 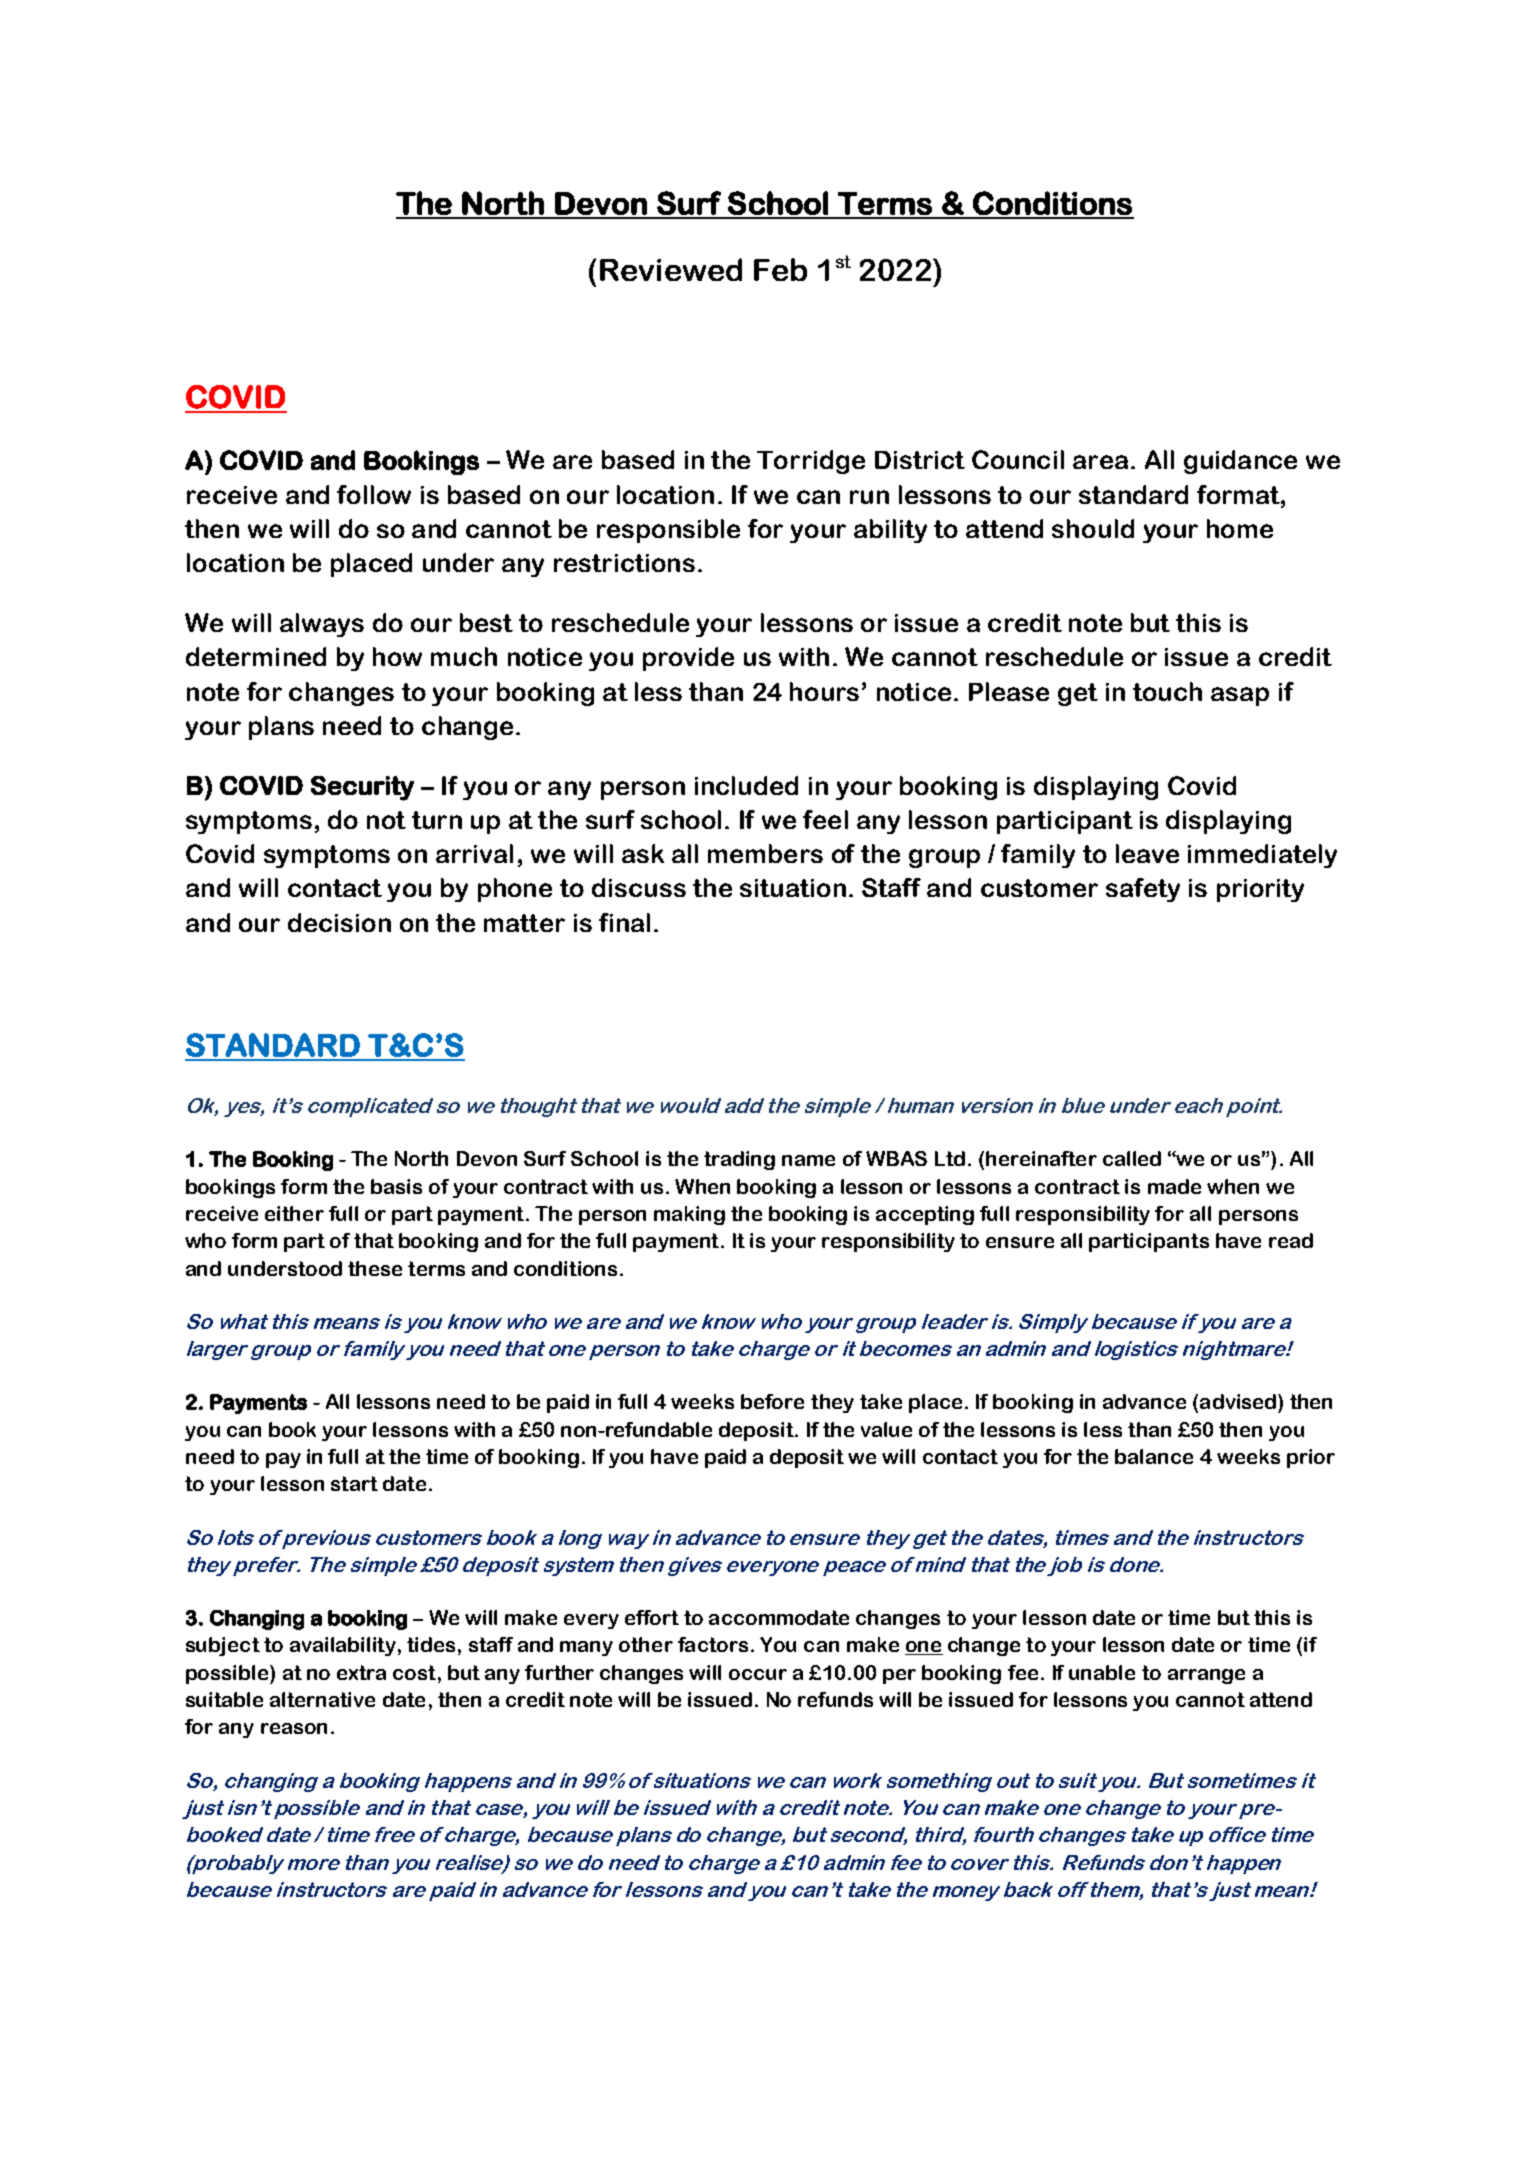 I want to click on area, so click(x=1100, y=462).
